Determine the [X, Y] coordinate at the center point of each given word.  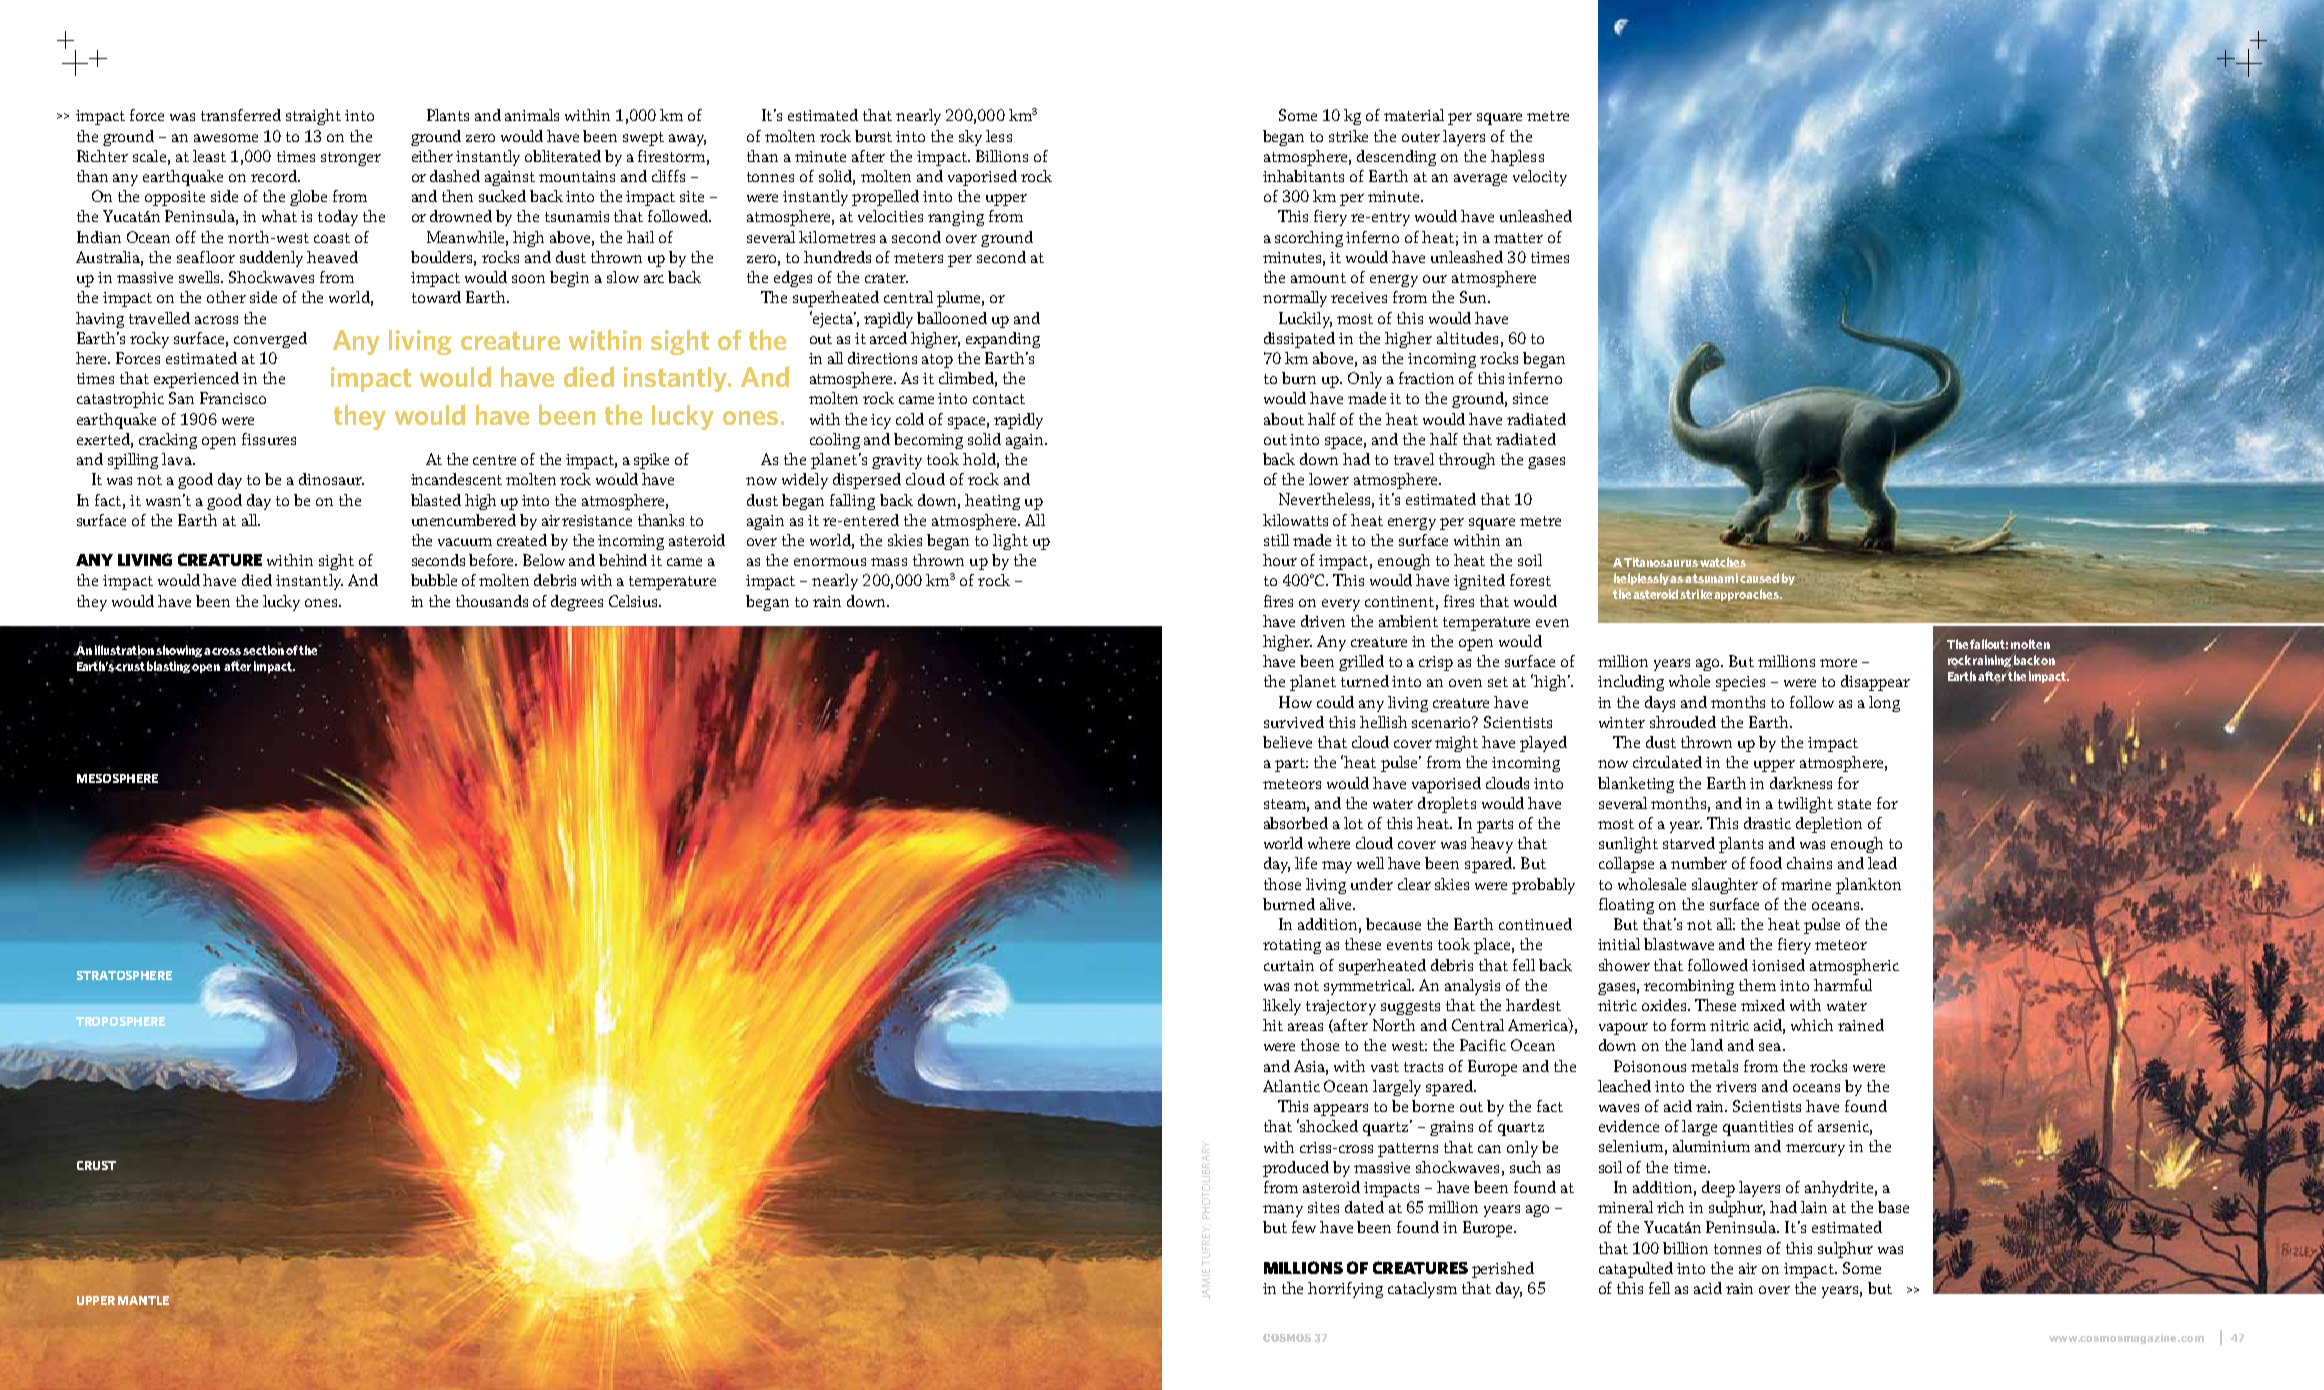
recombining [1689, 987]
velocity [1540, 178]
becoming [928, 441]
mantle [143, 1300]
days [1660, 704]
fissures [269, 439]
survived [1294, 722]
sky [970, 138]
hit [1273, 1025]
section [263, 649]
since [1530, 398]
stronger [351, 159]
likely [1282, 1007]
